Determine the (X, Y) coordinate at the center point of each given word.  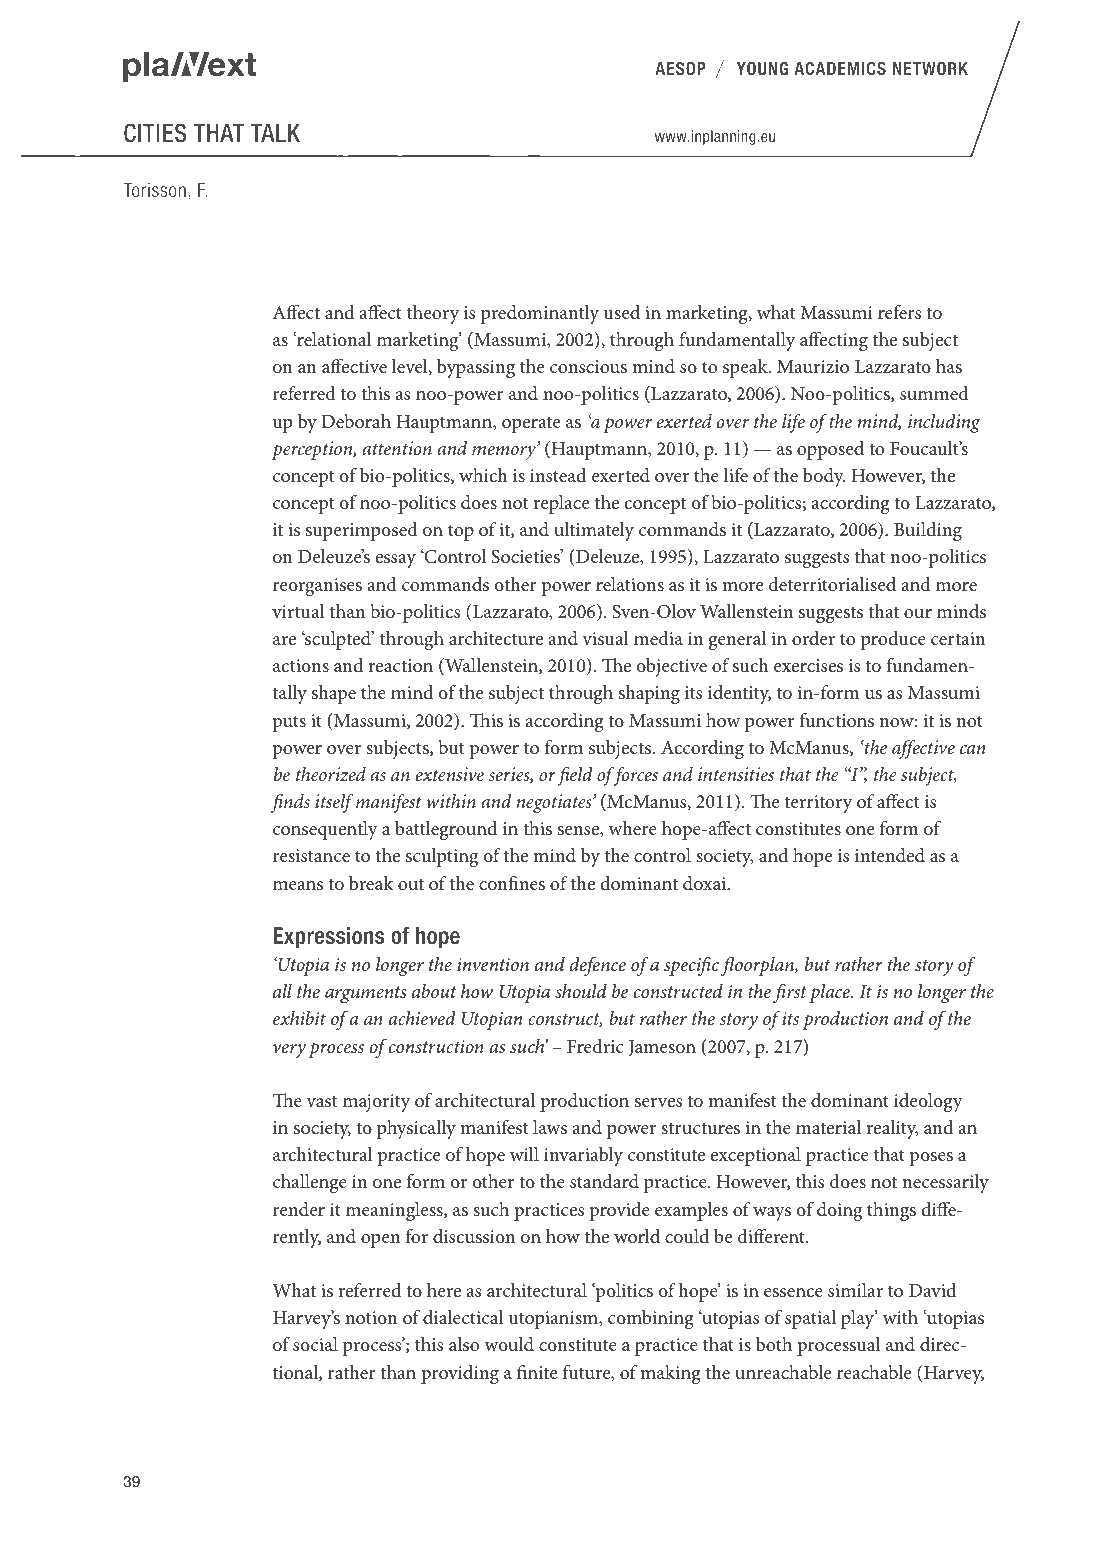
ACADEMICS (840, 68)
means (298, 885)
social (315, 1344)
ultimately (594, 531)
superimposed (362, 531)
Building (928, 531)
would (509, 1344)
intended (890, 855)
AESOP (680, 68)
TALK (275, 133)
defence (598, 966)
